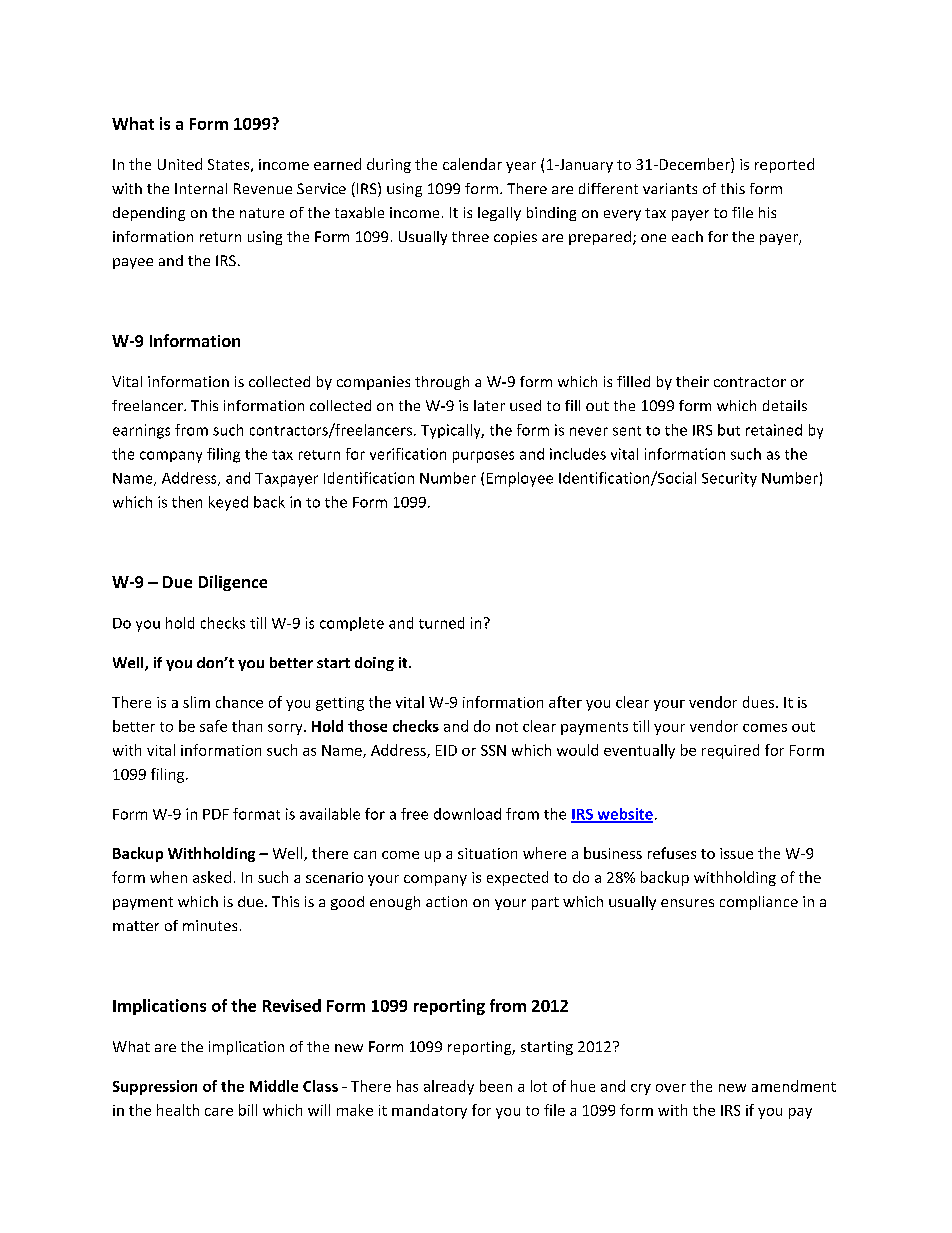  Describe the element at coordinates (201, 188) in the image. I see `Internal` at that location.
